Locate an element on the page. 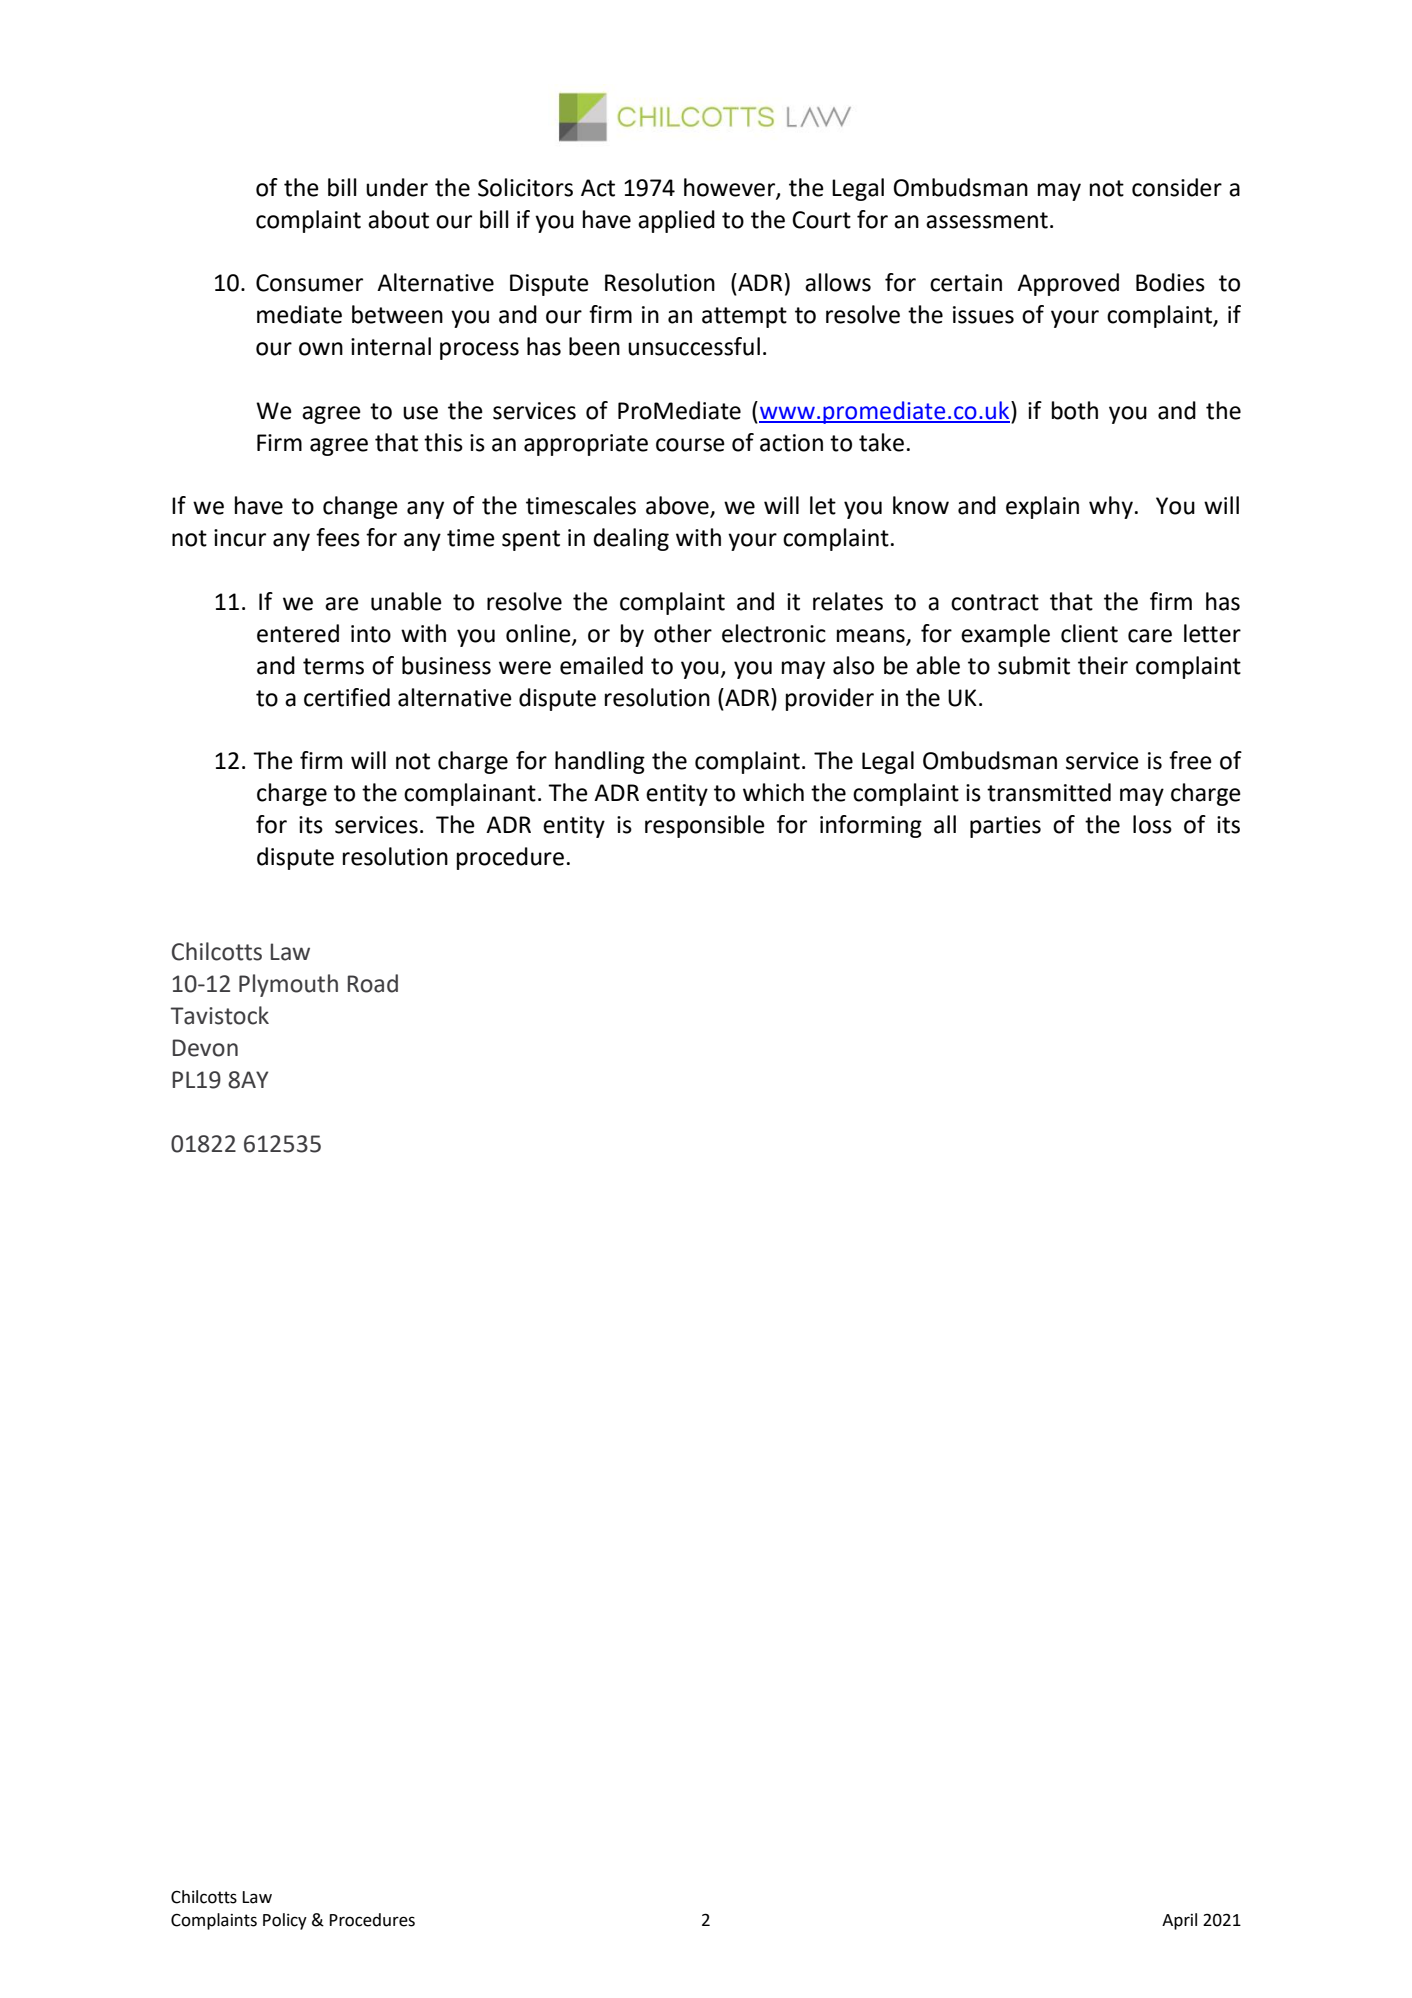 This document has height=1998, width=1412. Policy is located at coordinates (285, 1921).
